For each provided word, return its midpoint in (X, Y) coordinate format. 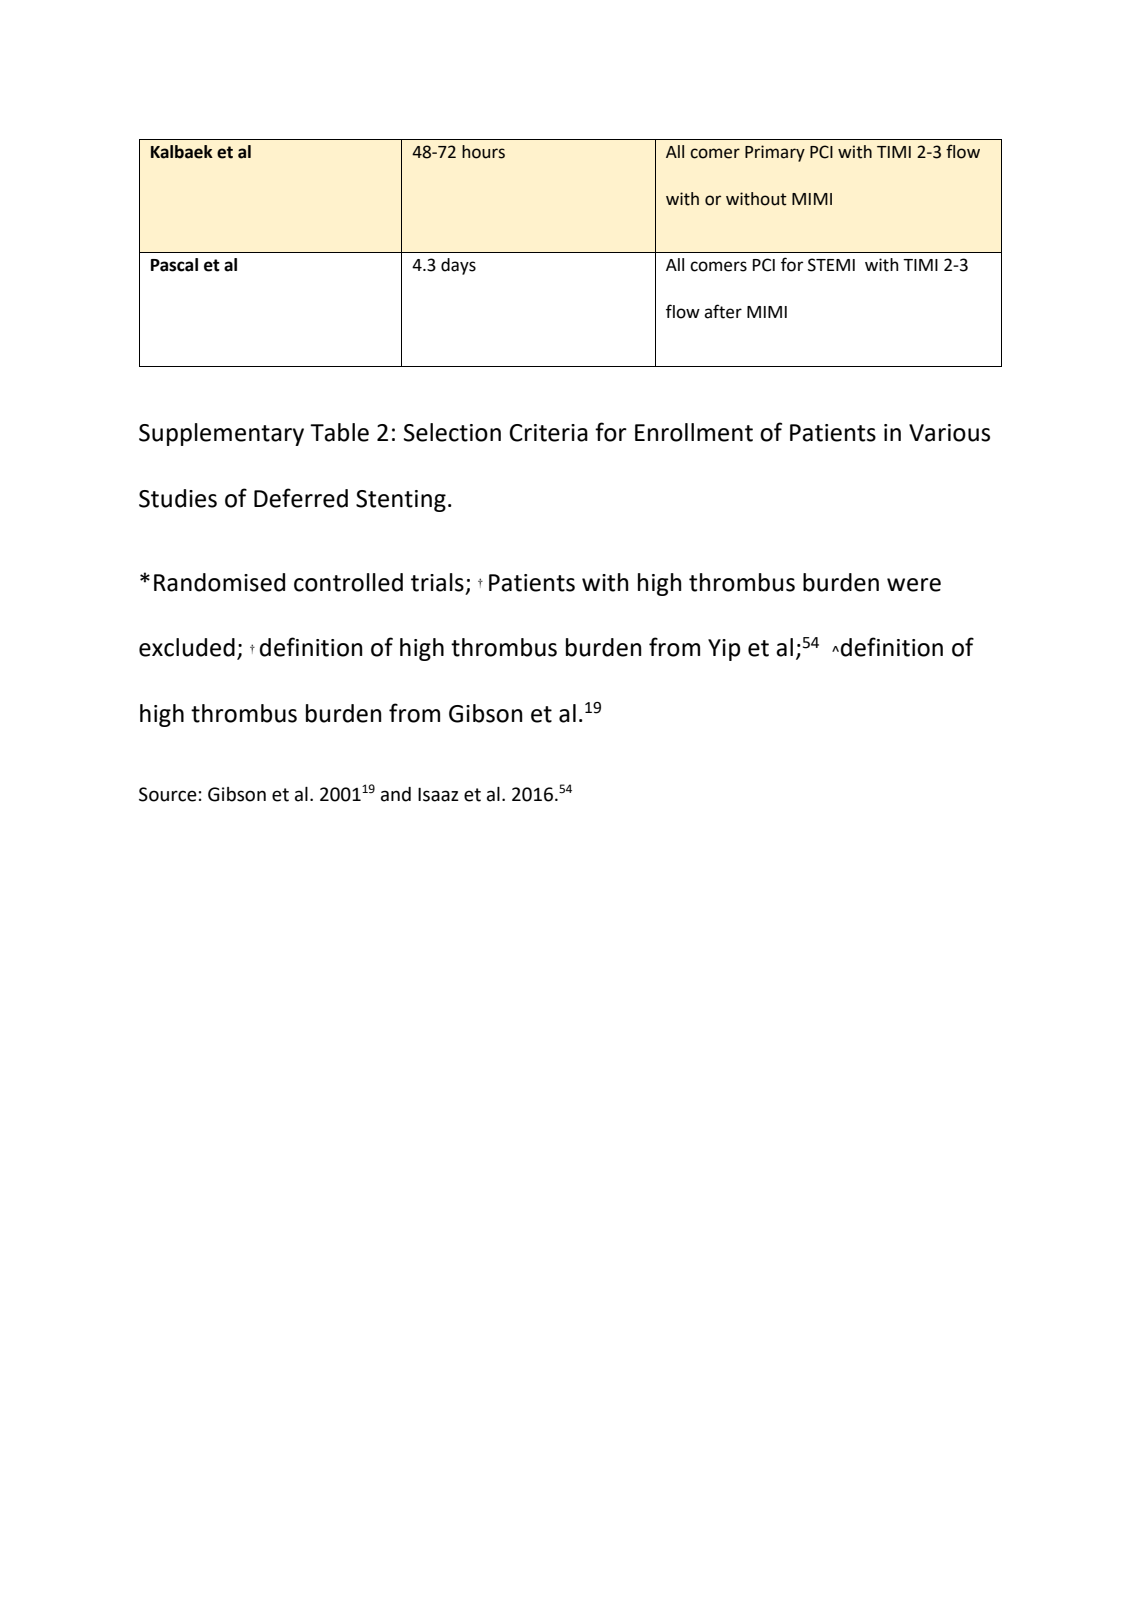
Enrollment (694, 432)
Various (949, 433)
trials (437, 582)
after (723, 311)
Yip (724, 650)
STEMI (831, 265)
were (914, 585)
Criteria (549, 433)
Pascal (174, 265)
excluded (187, 647)
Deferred (301, 498)
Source (168, 794)
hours (483, 152)
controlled (348, 582)
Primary (775, 153)
